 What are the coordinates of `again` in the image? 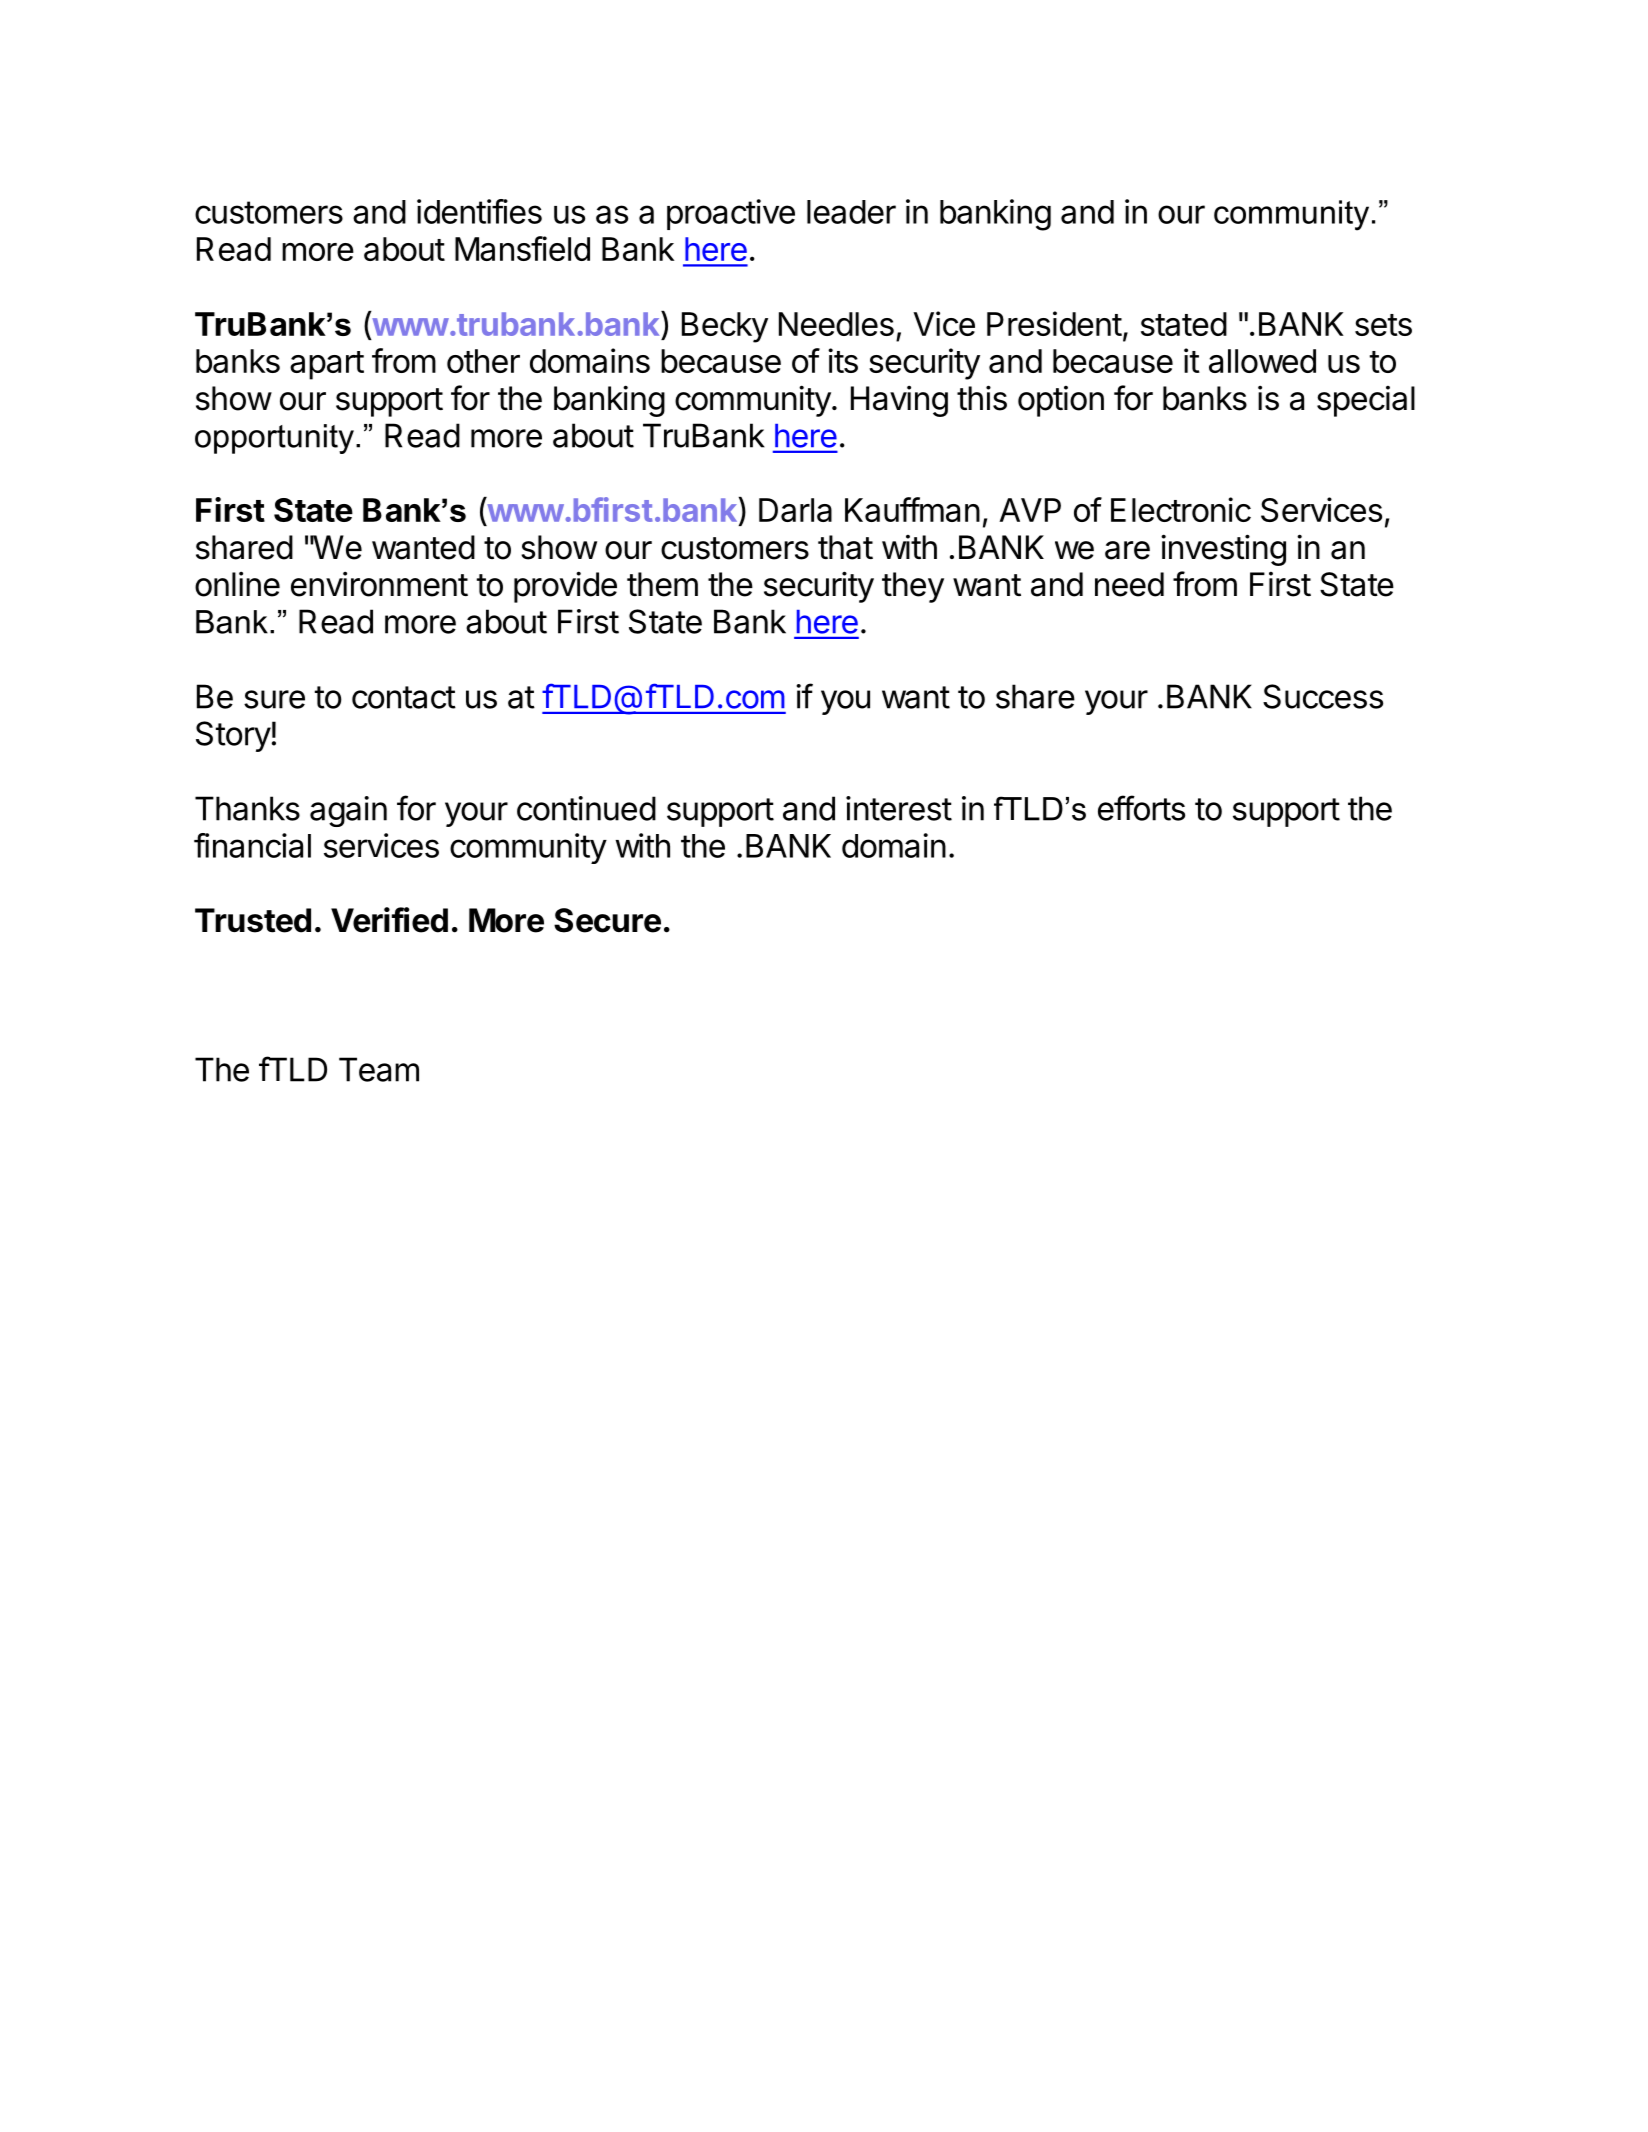 It's located at (348, 811).
